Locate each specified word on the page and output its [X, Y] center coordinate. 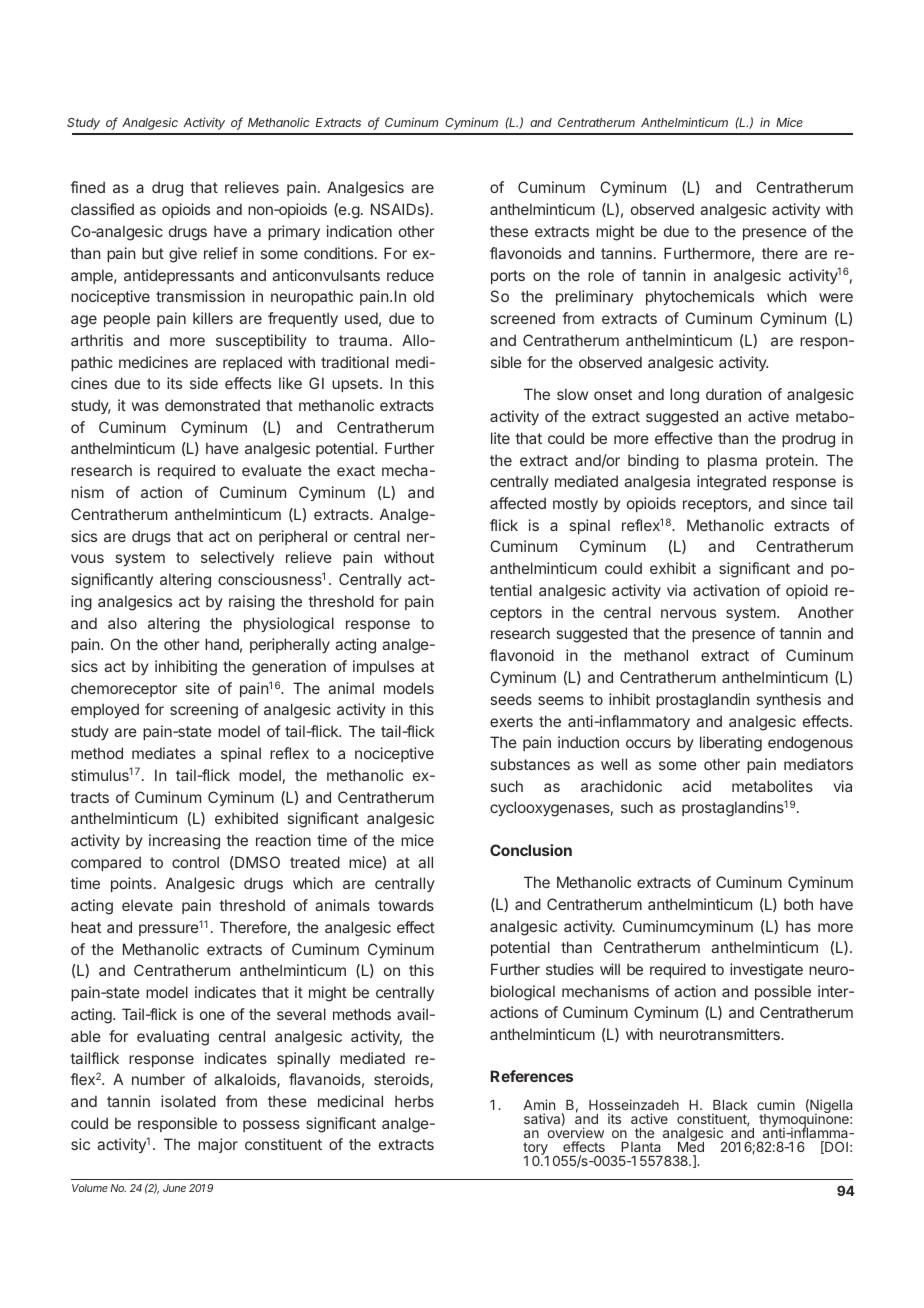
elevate [147, 905]
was [145, 406]
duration [734, 394]
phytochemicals [700, 297]
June [174, 1188]
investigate [766, 971]
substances [530, 764]
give [183, 255]
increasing [184, 842]
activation [726, 590]
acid [696, 786]
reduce [410, 275]
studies [570, 969]
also [122, 623]
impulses [383, 667]
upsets [355, 385]
